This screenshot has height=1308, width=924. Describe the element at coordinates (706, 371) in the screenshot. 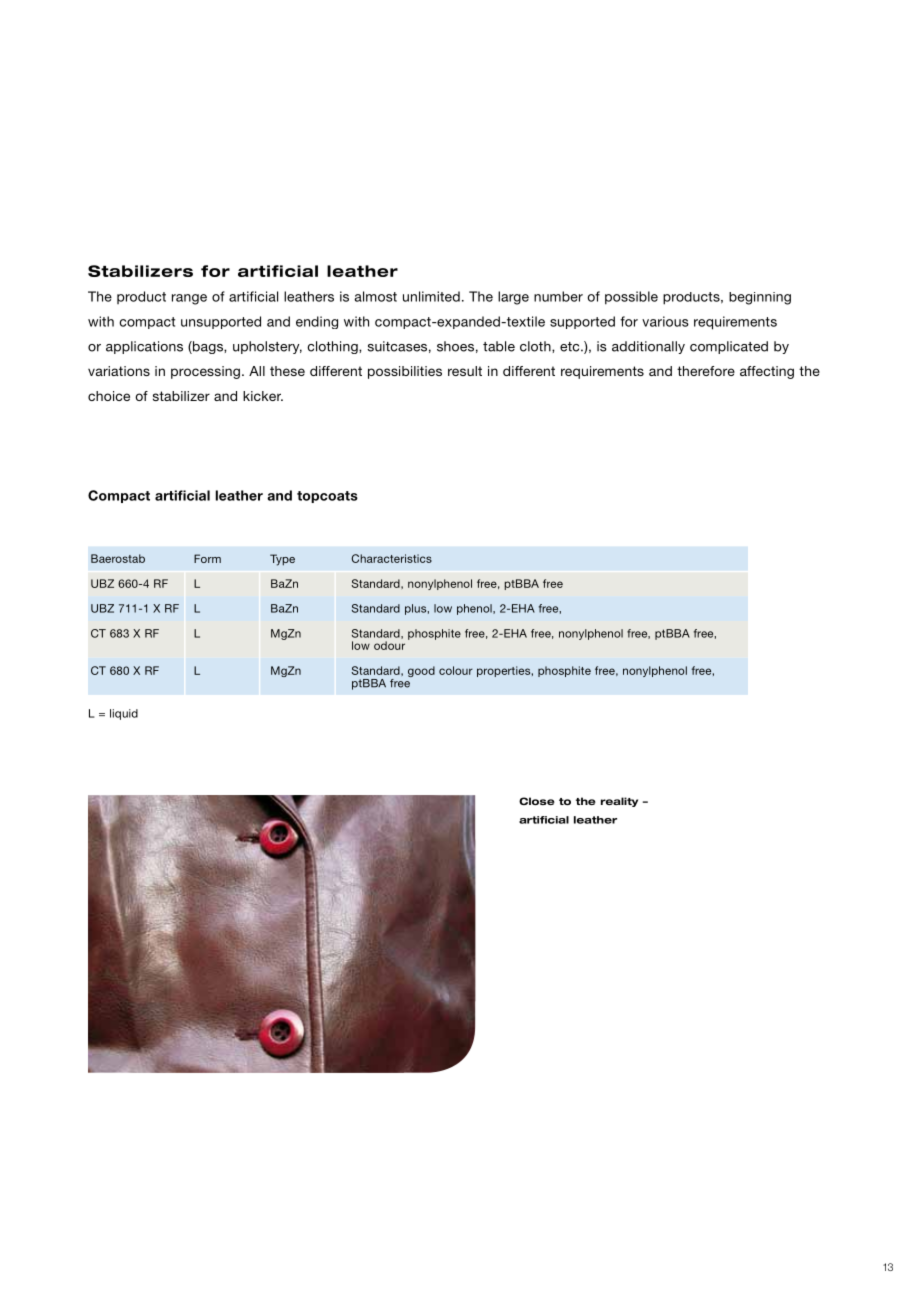

I see `therefore` at that location.
